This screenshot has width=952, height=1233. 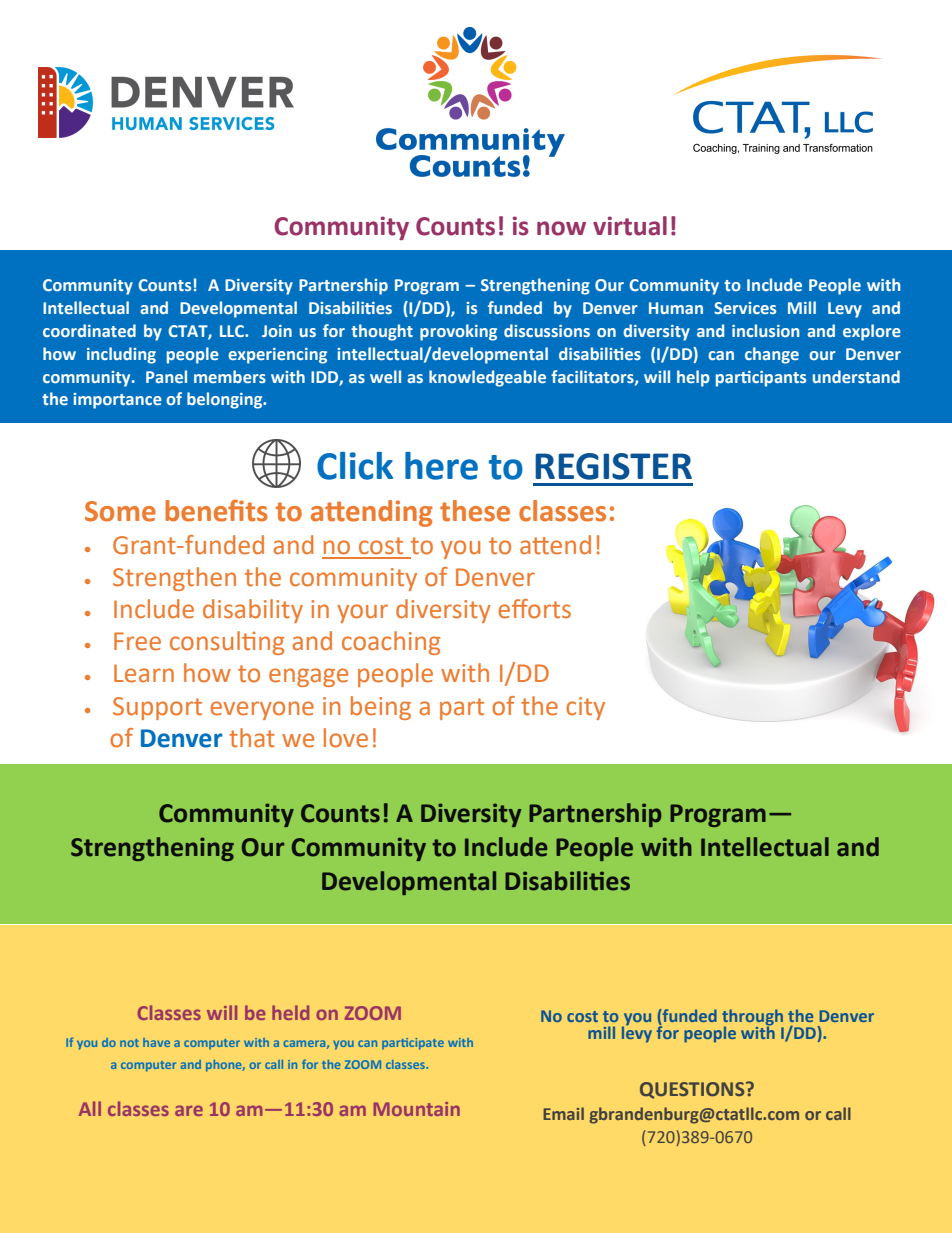 What do you see at coordinates (89, 330) in the screenshot?
I see `coordinated` at bounding box center [89, 330].
